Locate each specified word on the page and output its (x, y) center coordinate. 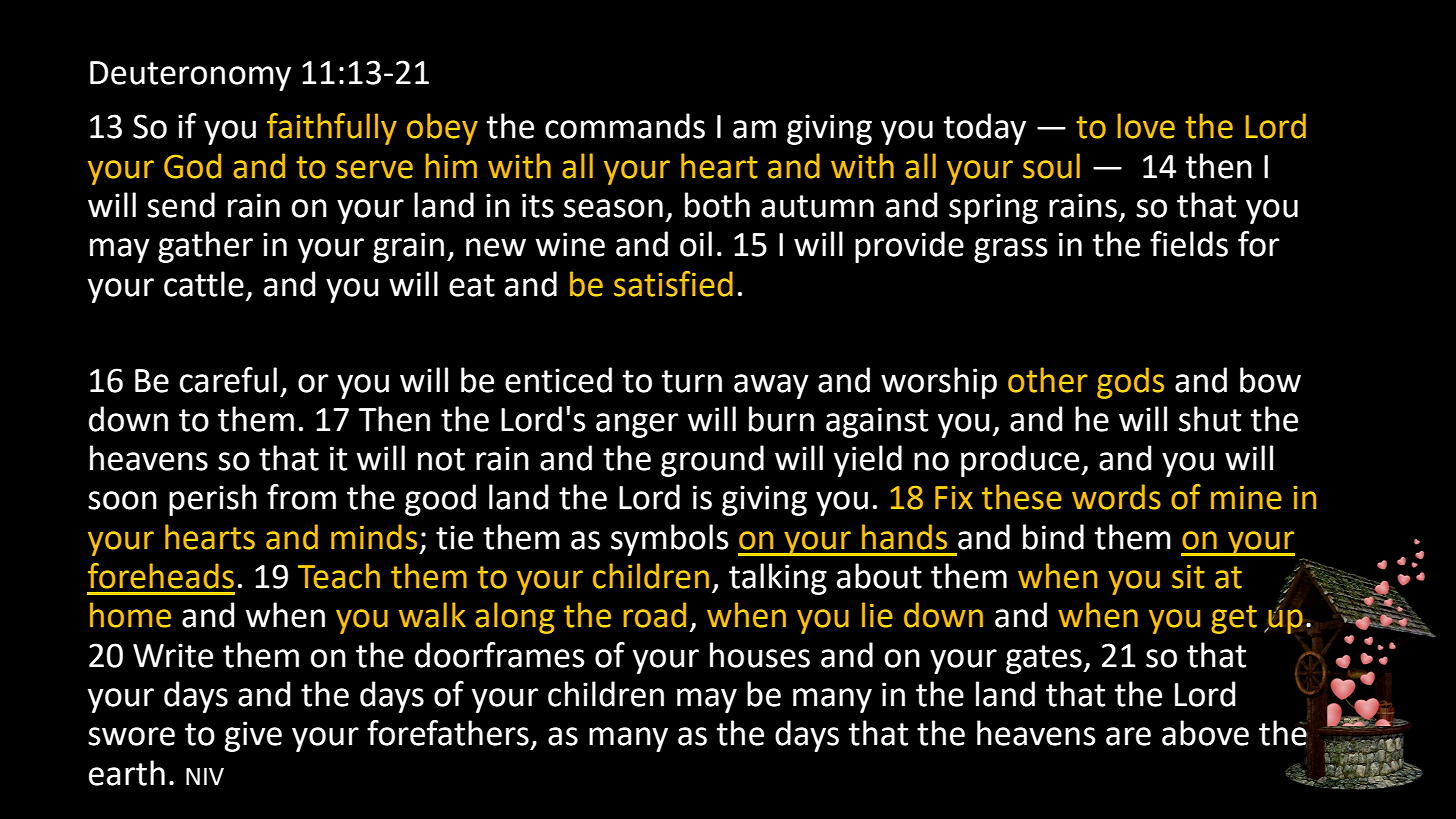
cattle (204, 284)
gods (1130, 383)
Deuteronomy (190, 76)
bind (1053, 537)
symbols (670, 540)
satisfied (673, 284)
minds (374, 537)
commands (625, 126)
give (253, 736)
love (1146, 126)
